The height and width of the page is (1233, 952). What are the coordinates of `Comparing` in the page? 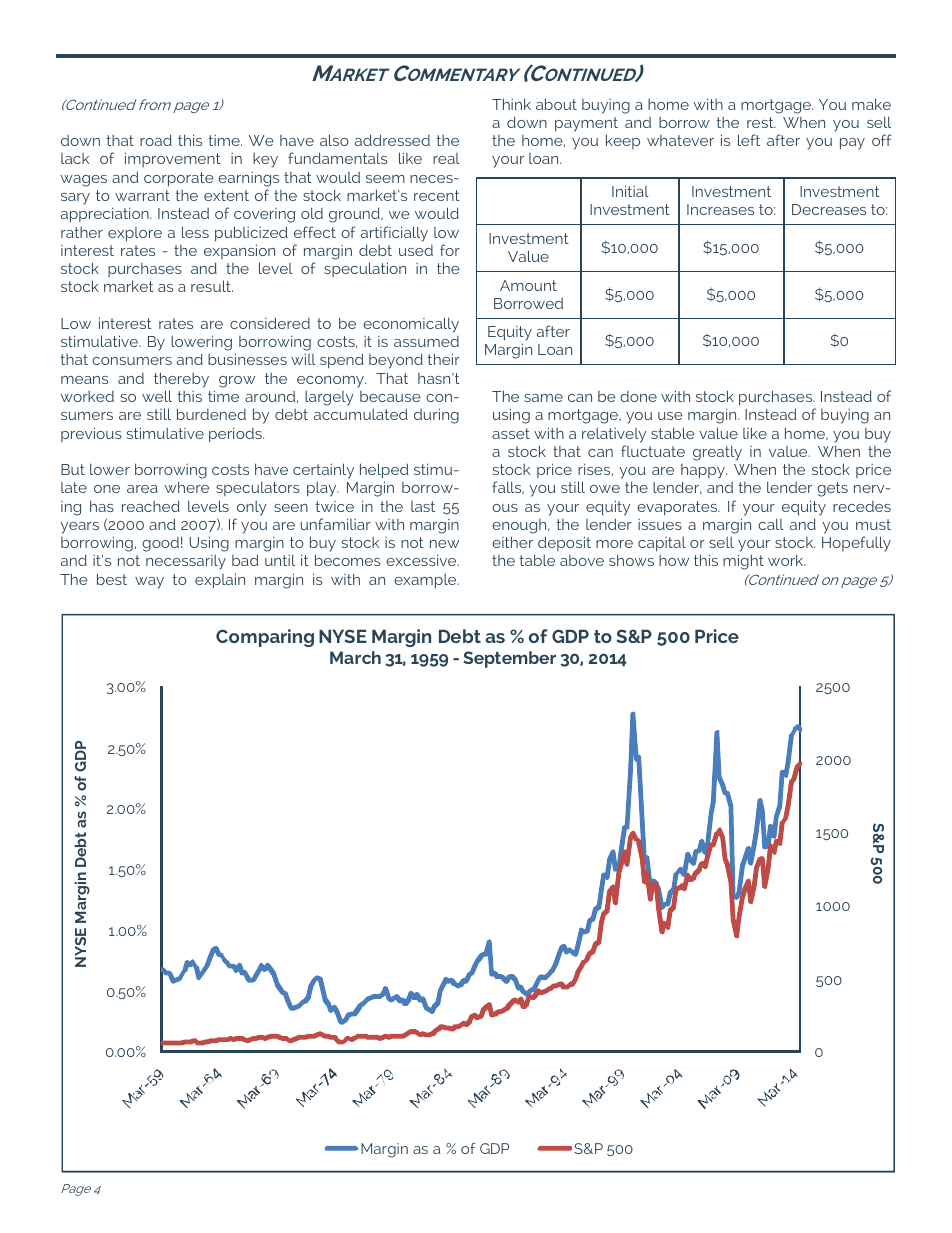 It's located at (265, 638).
